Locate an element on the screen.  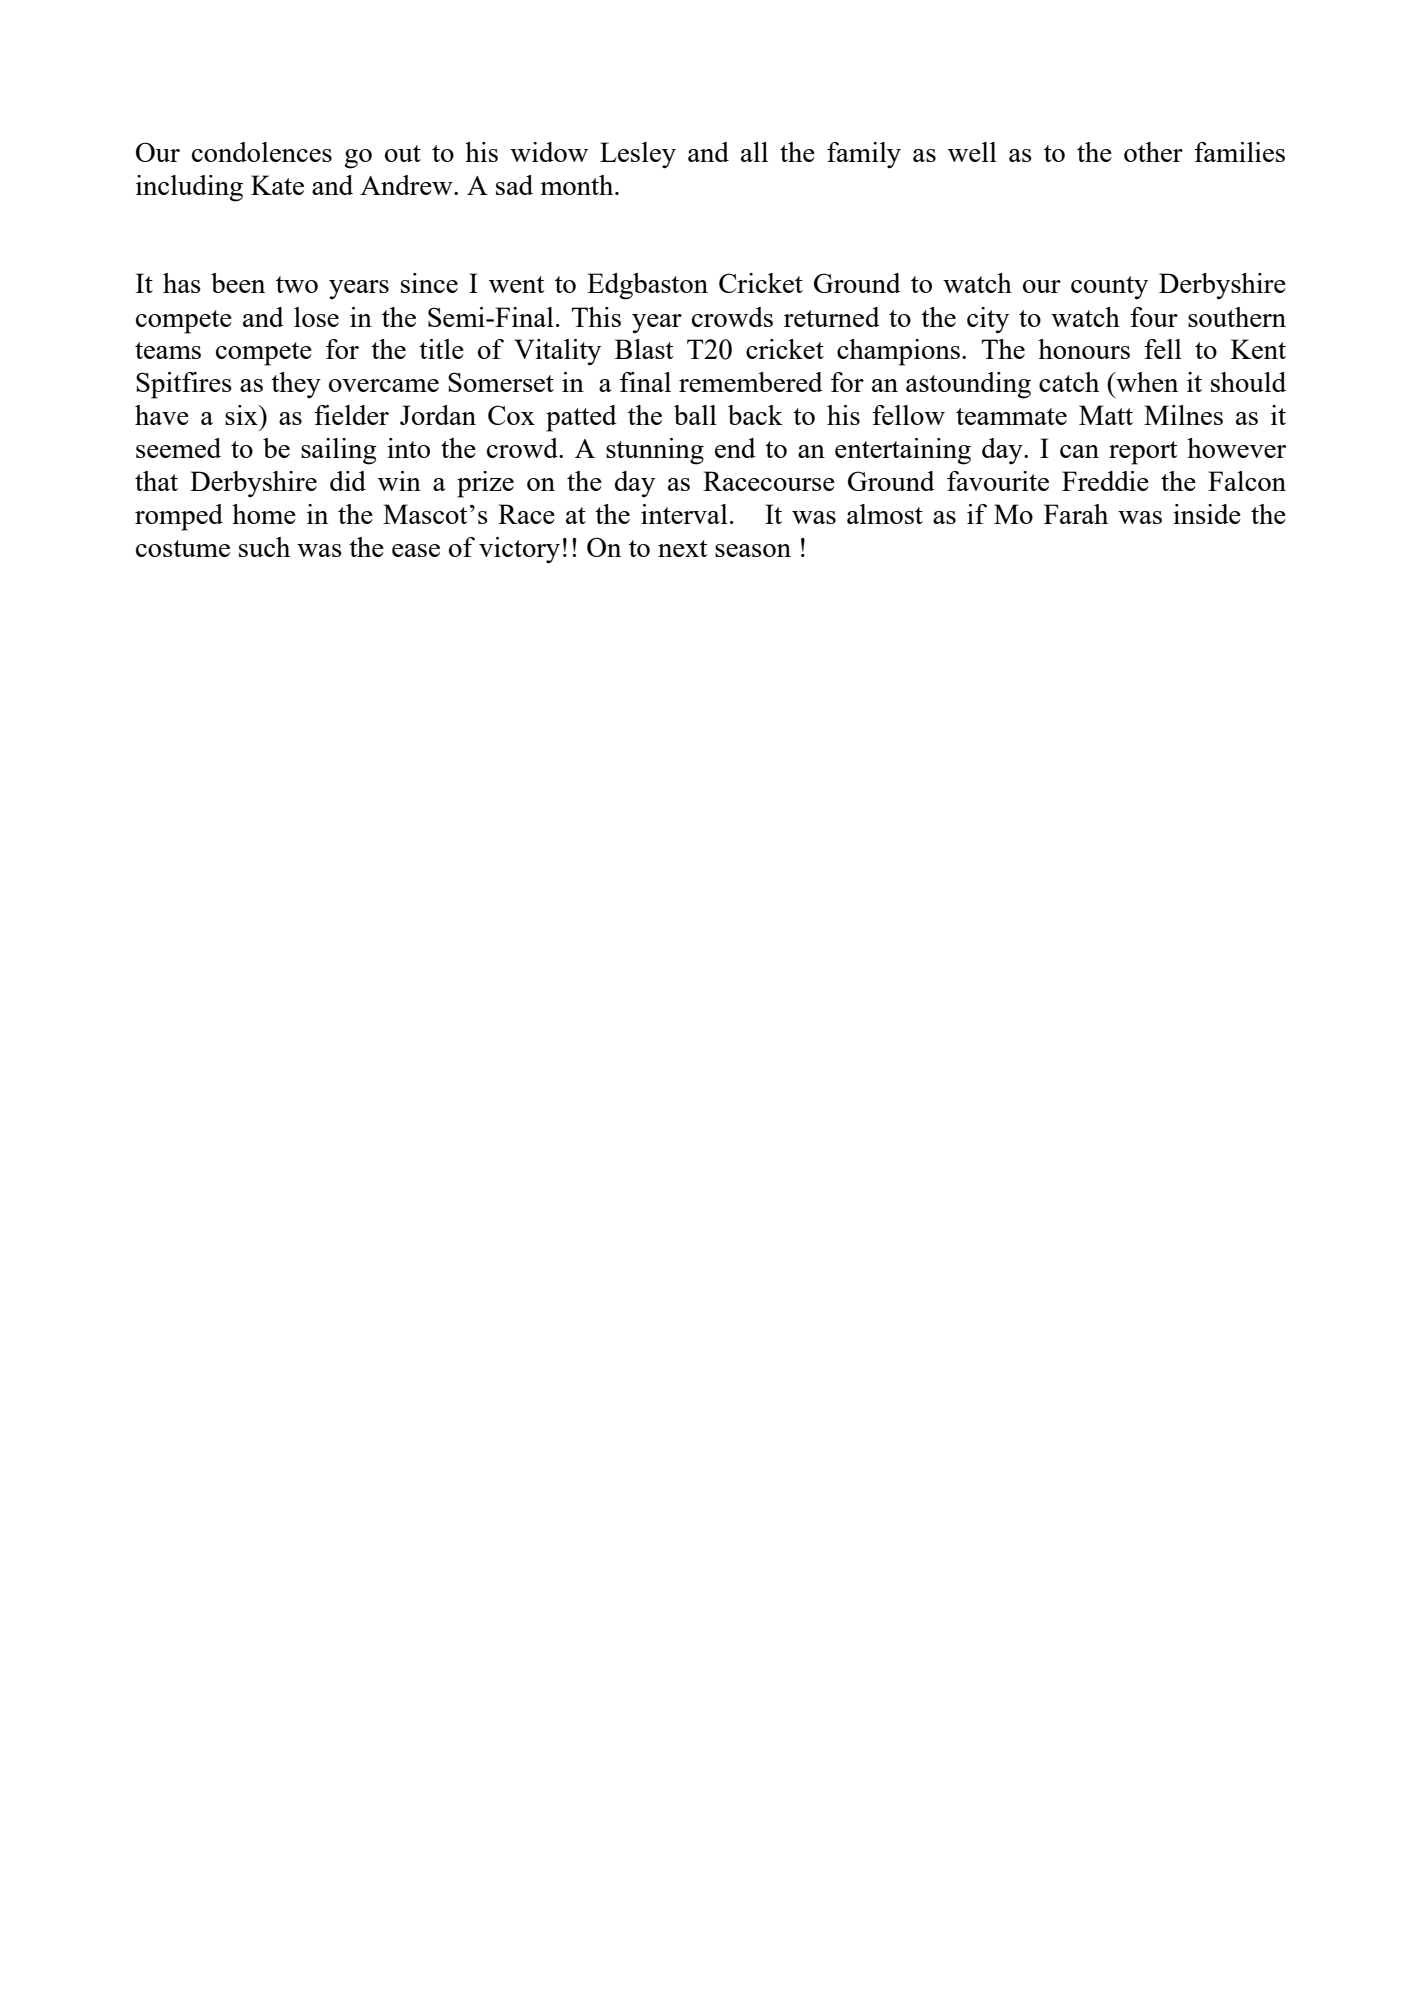
such is located at coordinates (264, 547).
